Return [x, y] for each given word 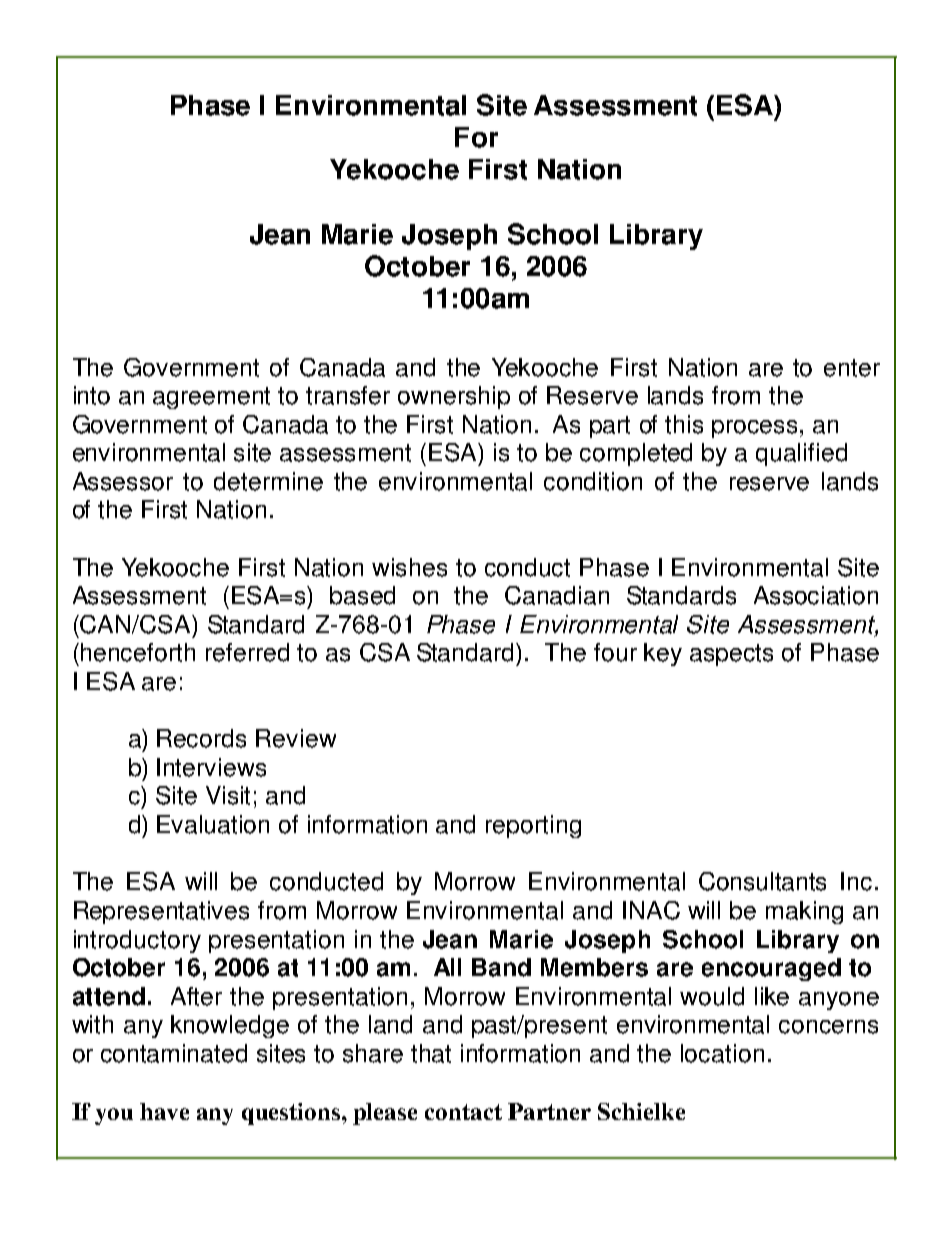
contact [463, 1112]
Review [296, 738]
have [164, 1111]
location [722, 1053]
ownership [454, 397]
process [754, 429]
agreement [211, 398]
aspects [731, 655]
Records [201, 738]
